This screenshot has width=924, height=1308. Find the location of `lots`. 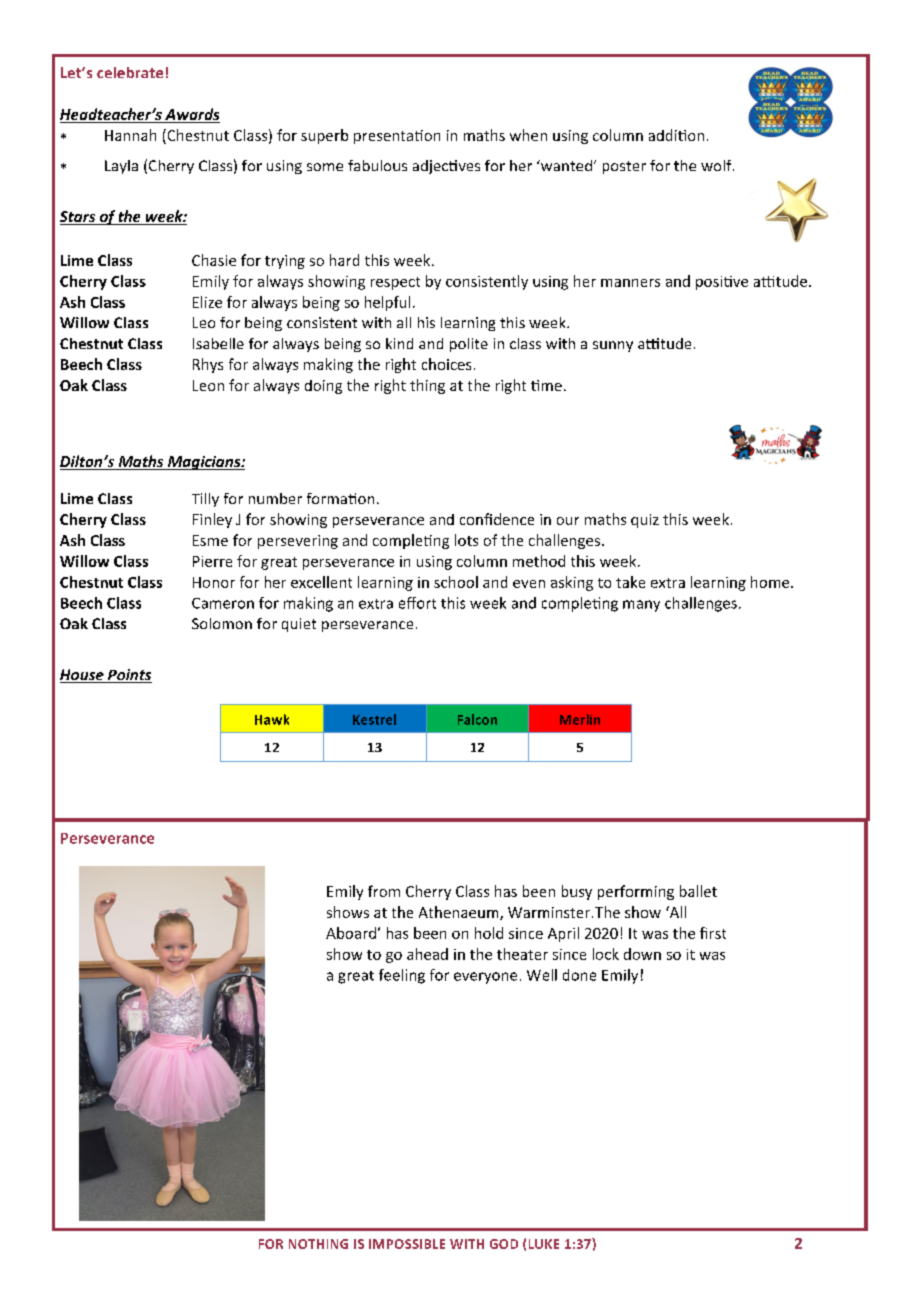

lots is located at coordinates (466, 540).
